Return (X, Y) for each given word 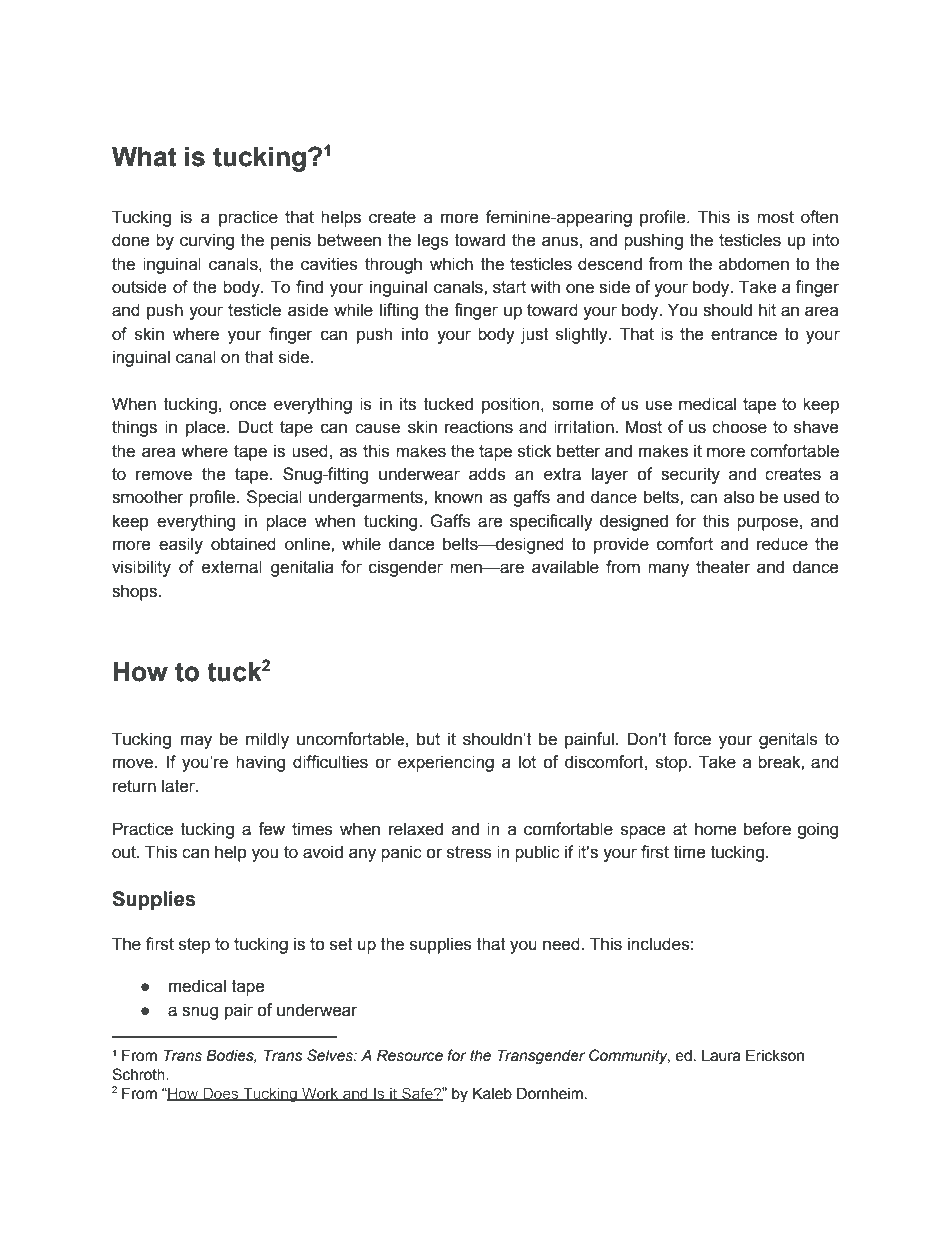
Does (221, 1094)
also (739, 497)
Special (274, 498)
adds (487, 474)
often (819, 217)
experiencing (446, 763)
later (179, 786)
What (144, 157)
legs (433, 241)
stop (673, 764)
